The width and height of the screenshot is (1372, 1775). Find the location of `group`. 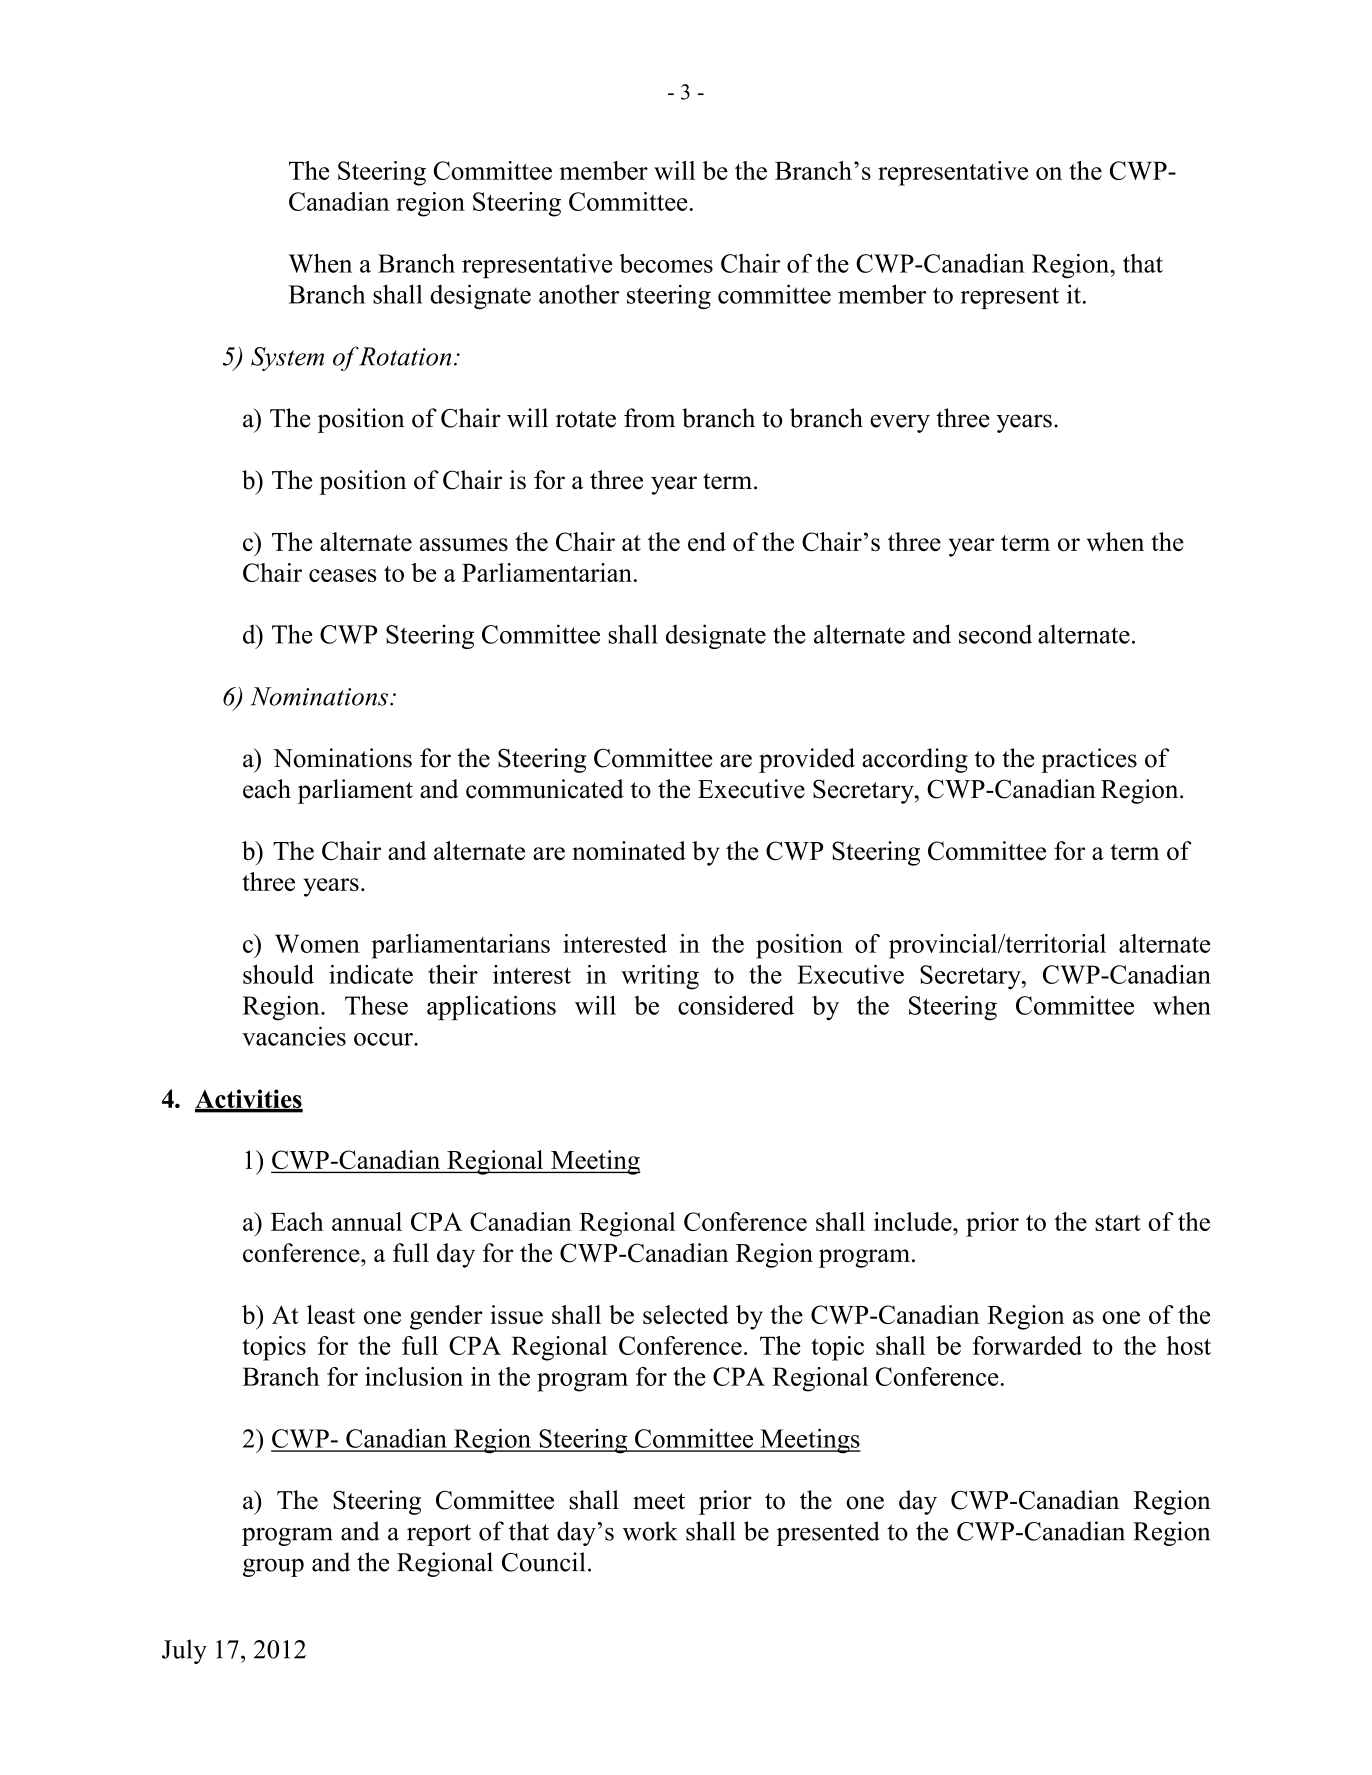

group is located at coordinates (273, 1567).
